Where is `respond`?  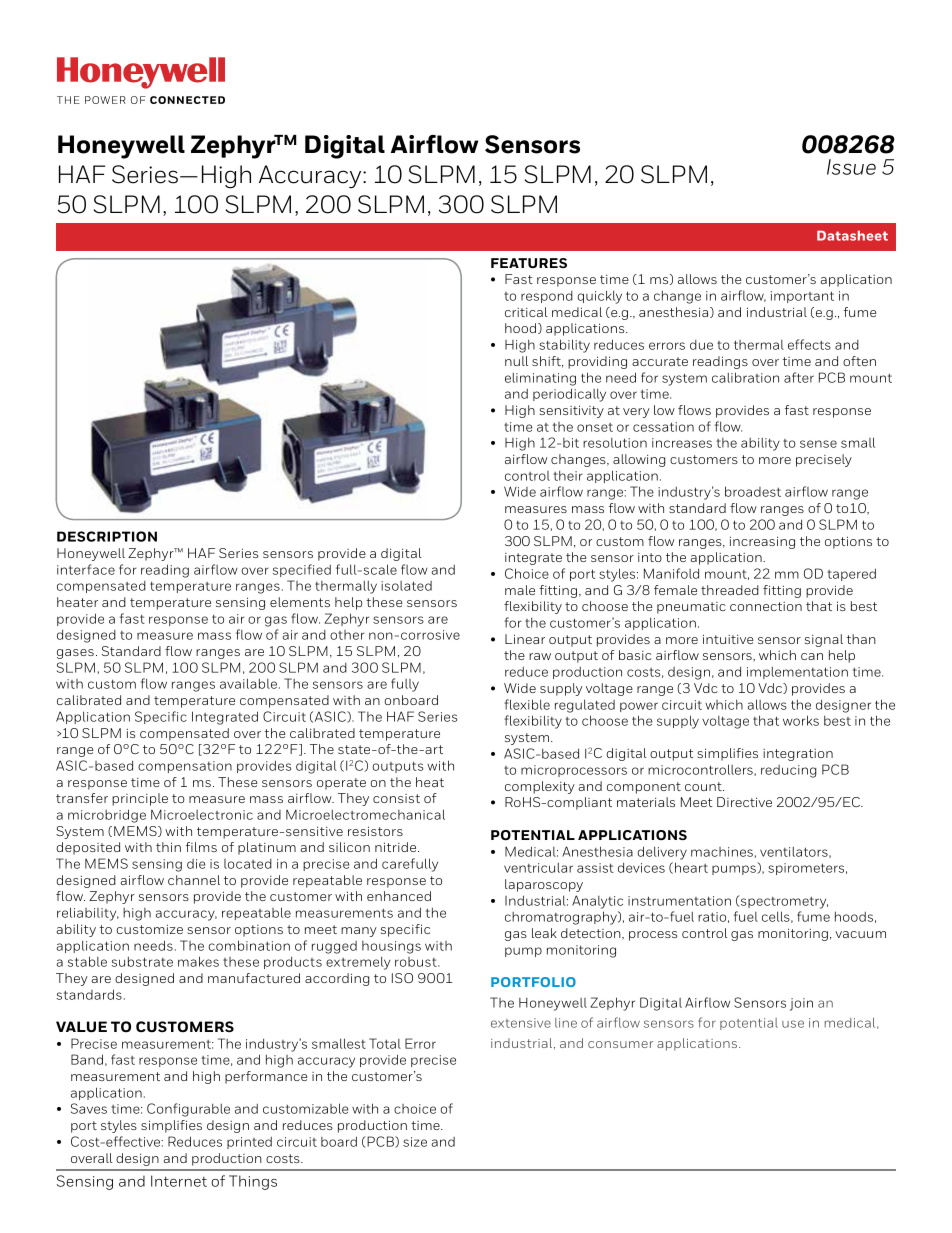
respond is located at coordinates (547, 297).
